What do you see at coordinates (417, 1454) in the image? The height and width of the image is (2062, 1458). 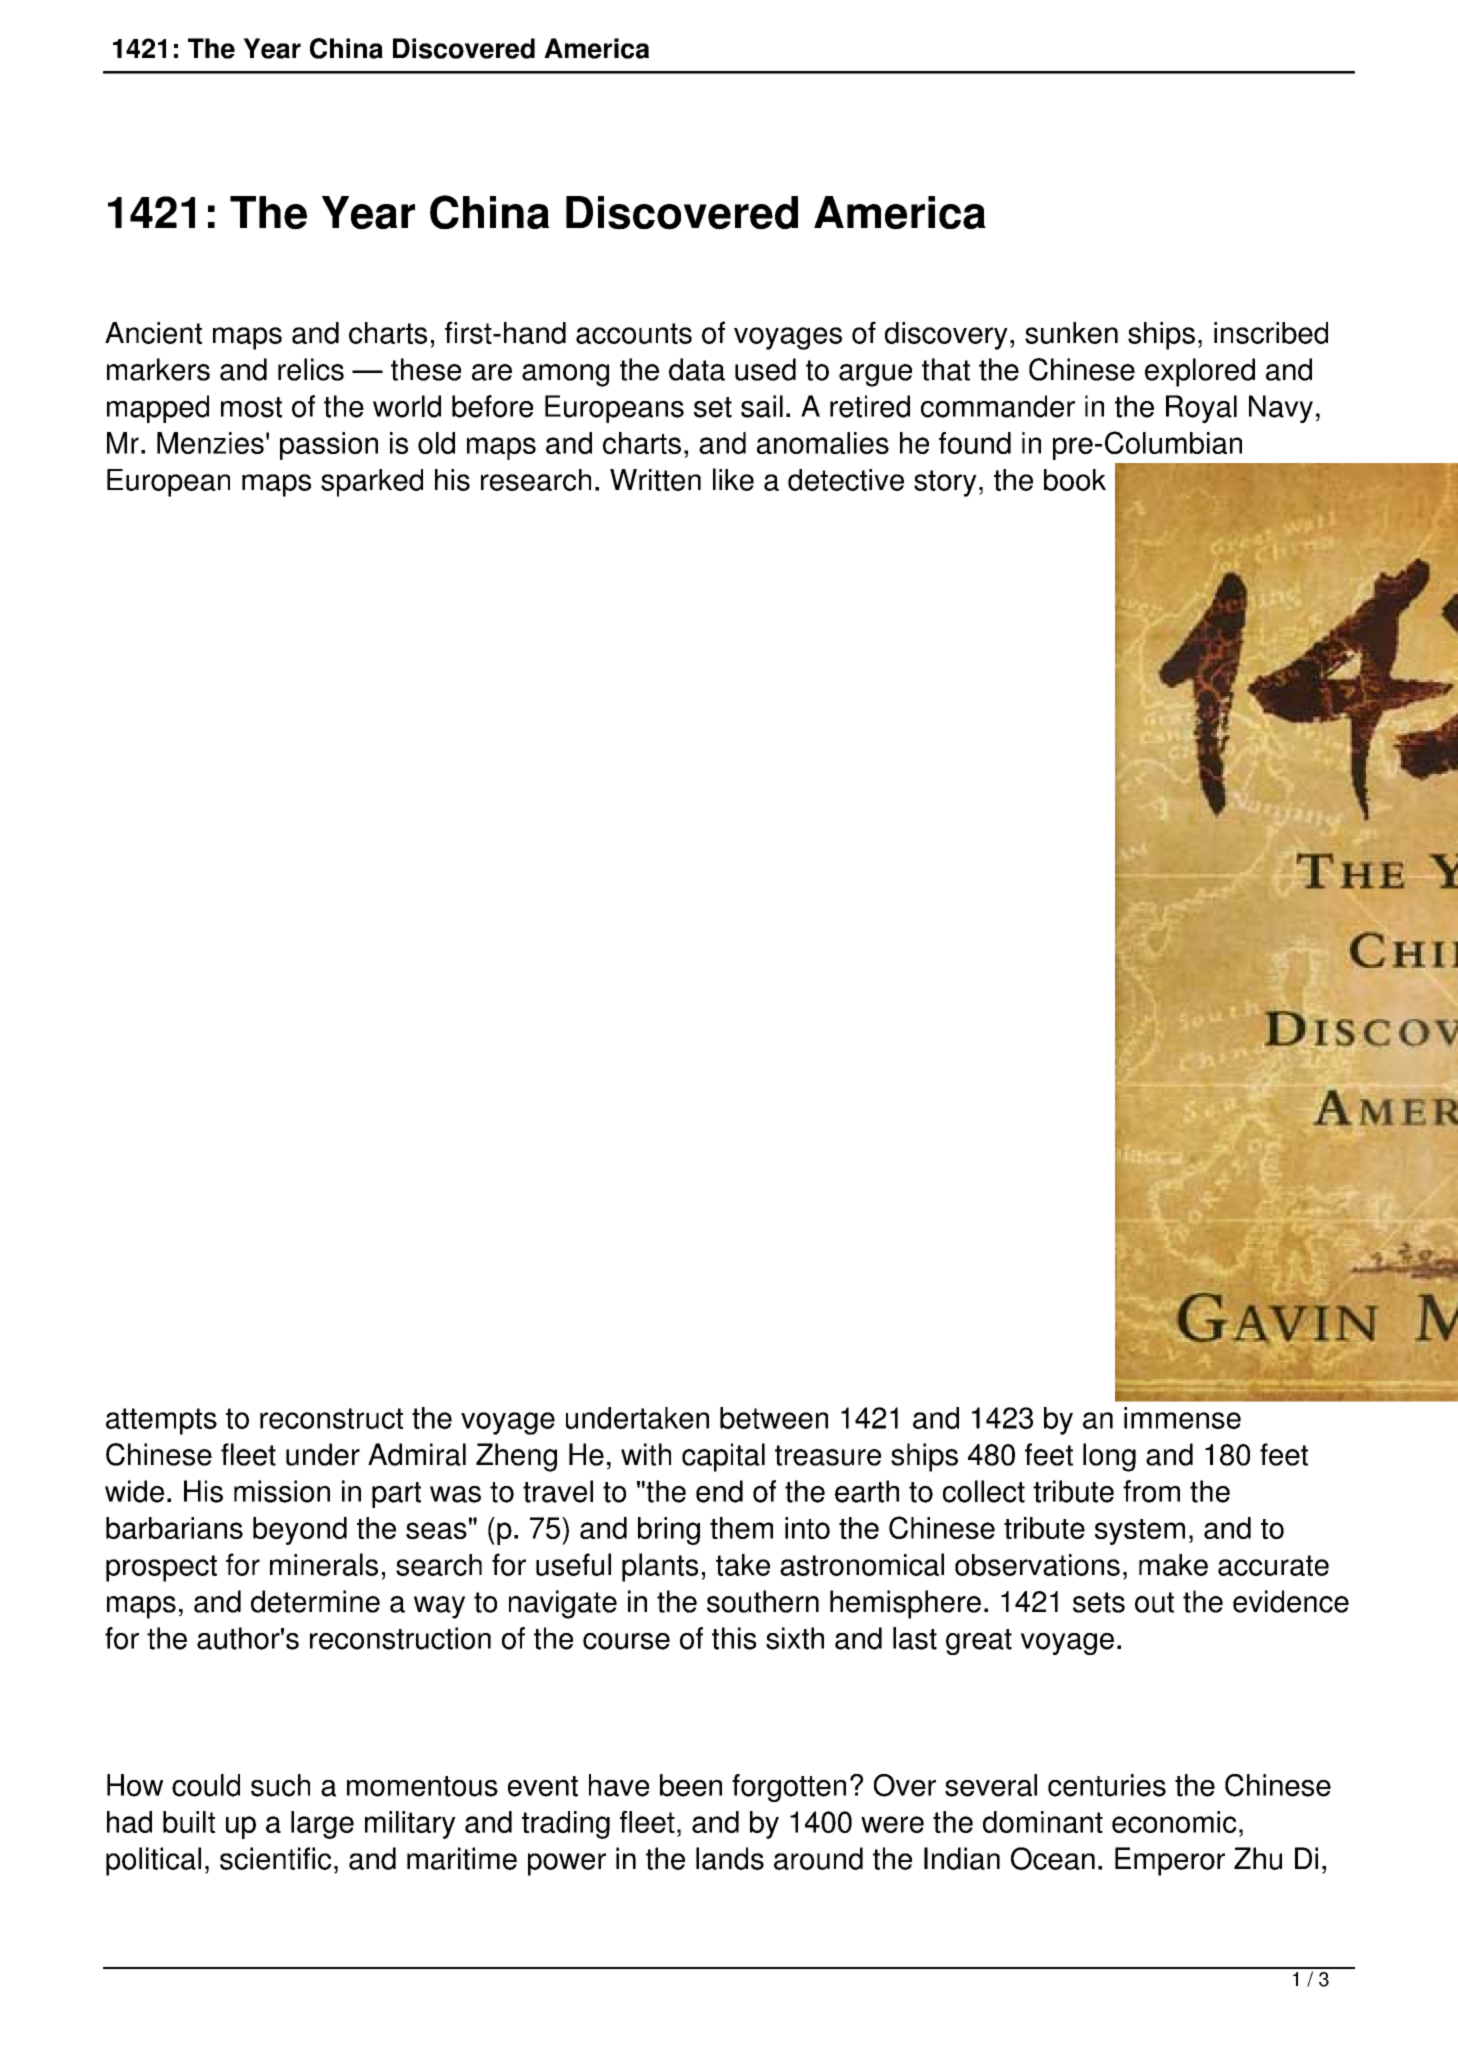 I see `Admiral` at bounding box center [417, 1454].
